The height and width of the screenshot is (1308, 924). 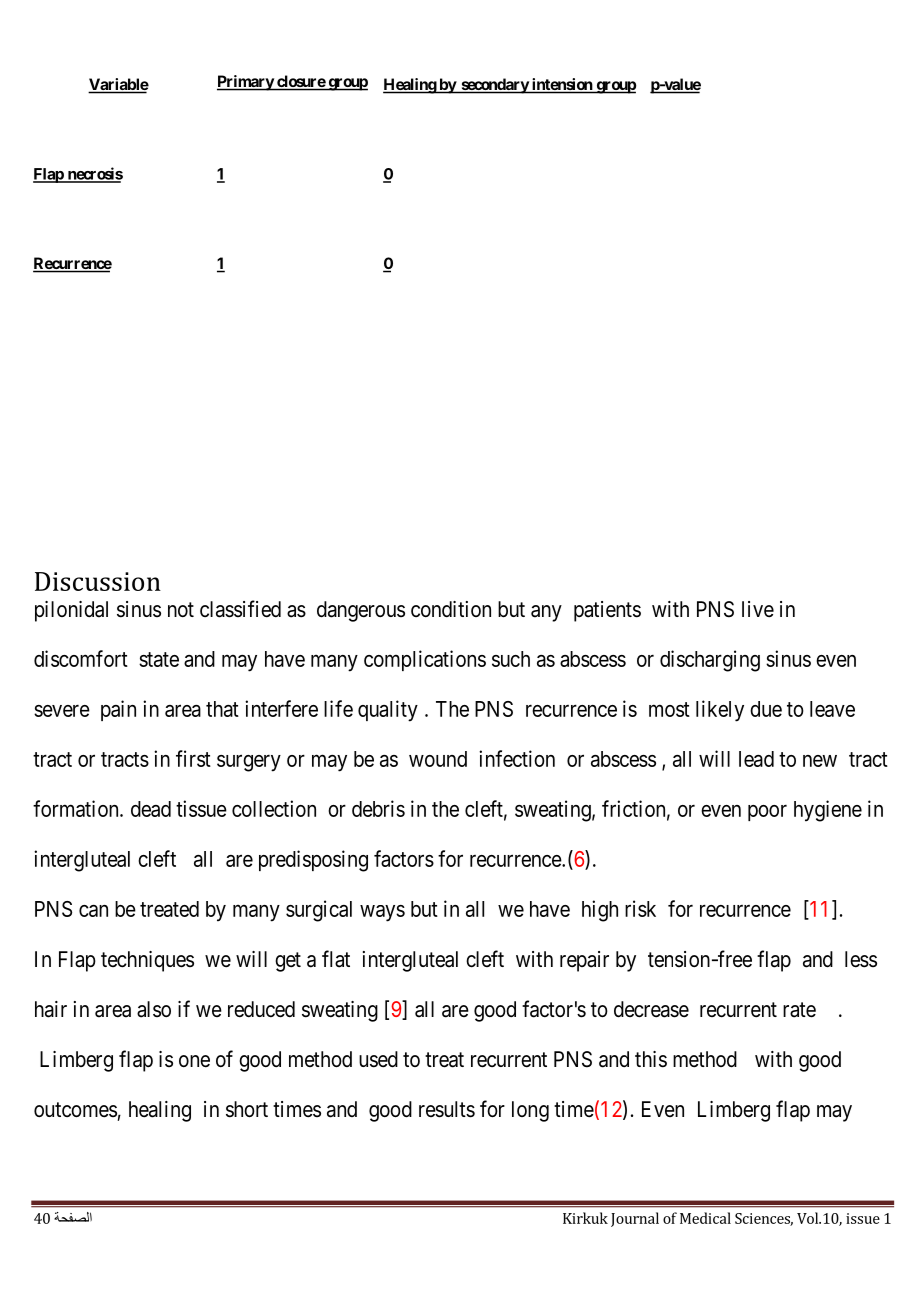 I want to click on discharging, so click(x=710, y=661).
